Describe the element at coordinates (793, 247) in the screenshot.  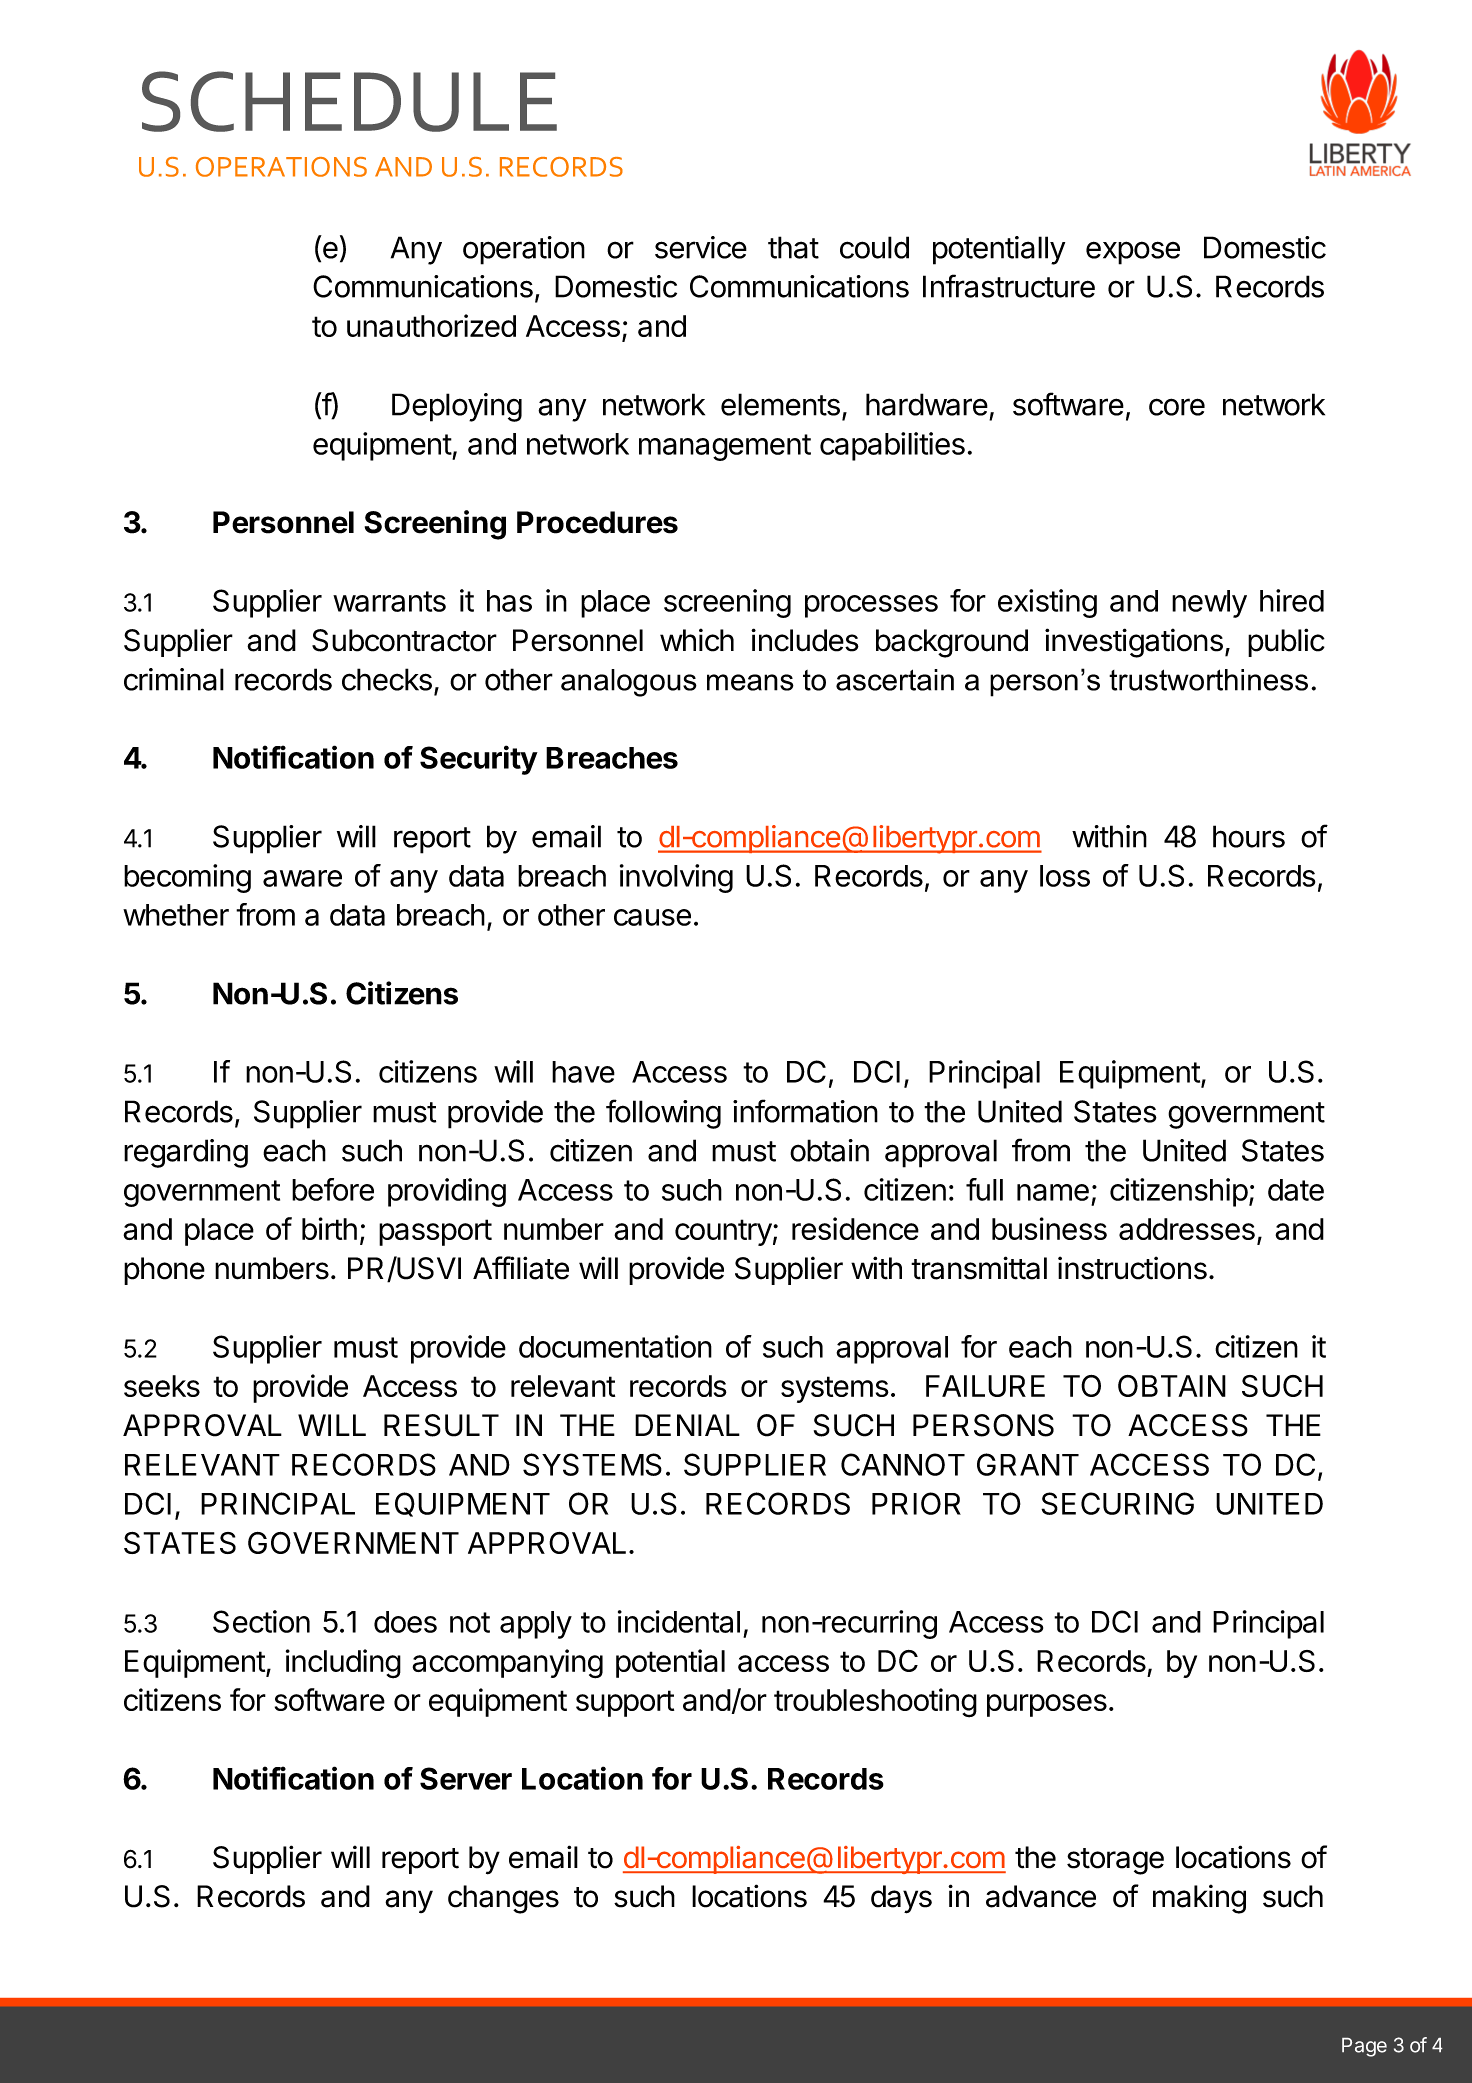
I see `that` at that location.
